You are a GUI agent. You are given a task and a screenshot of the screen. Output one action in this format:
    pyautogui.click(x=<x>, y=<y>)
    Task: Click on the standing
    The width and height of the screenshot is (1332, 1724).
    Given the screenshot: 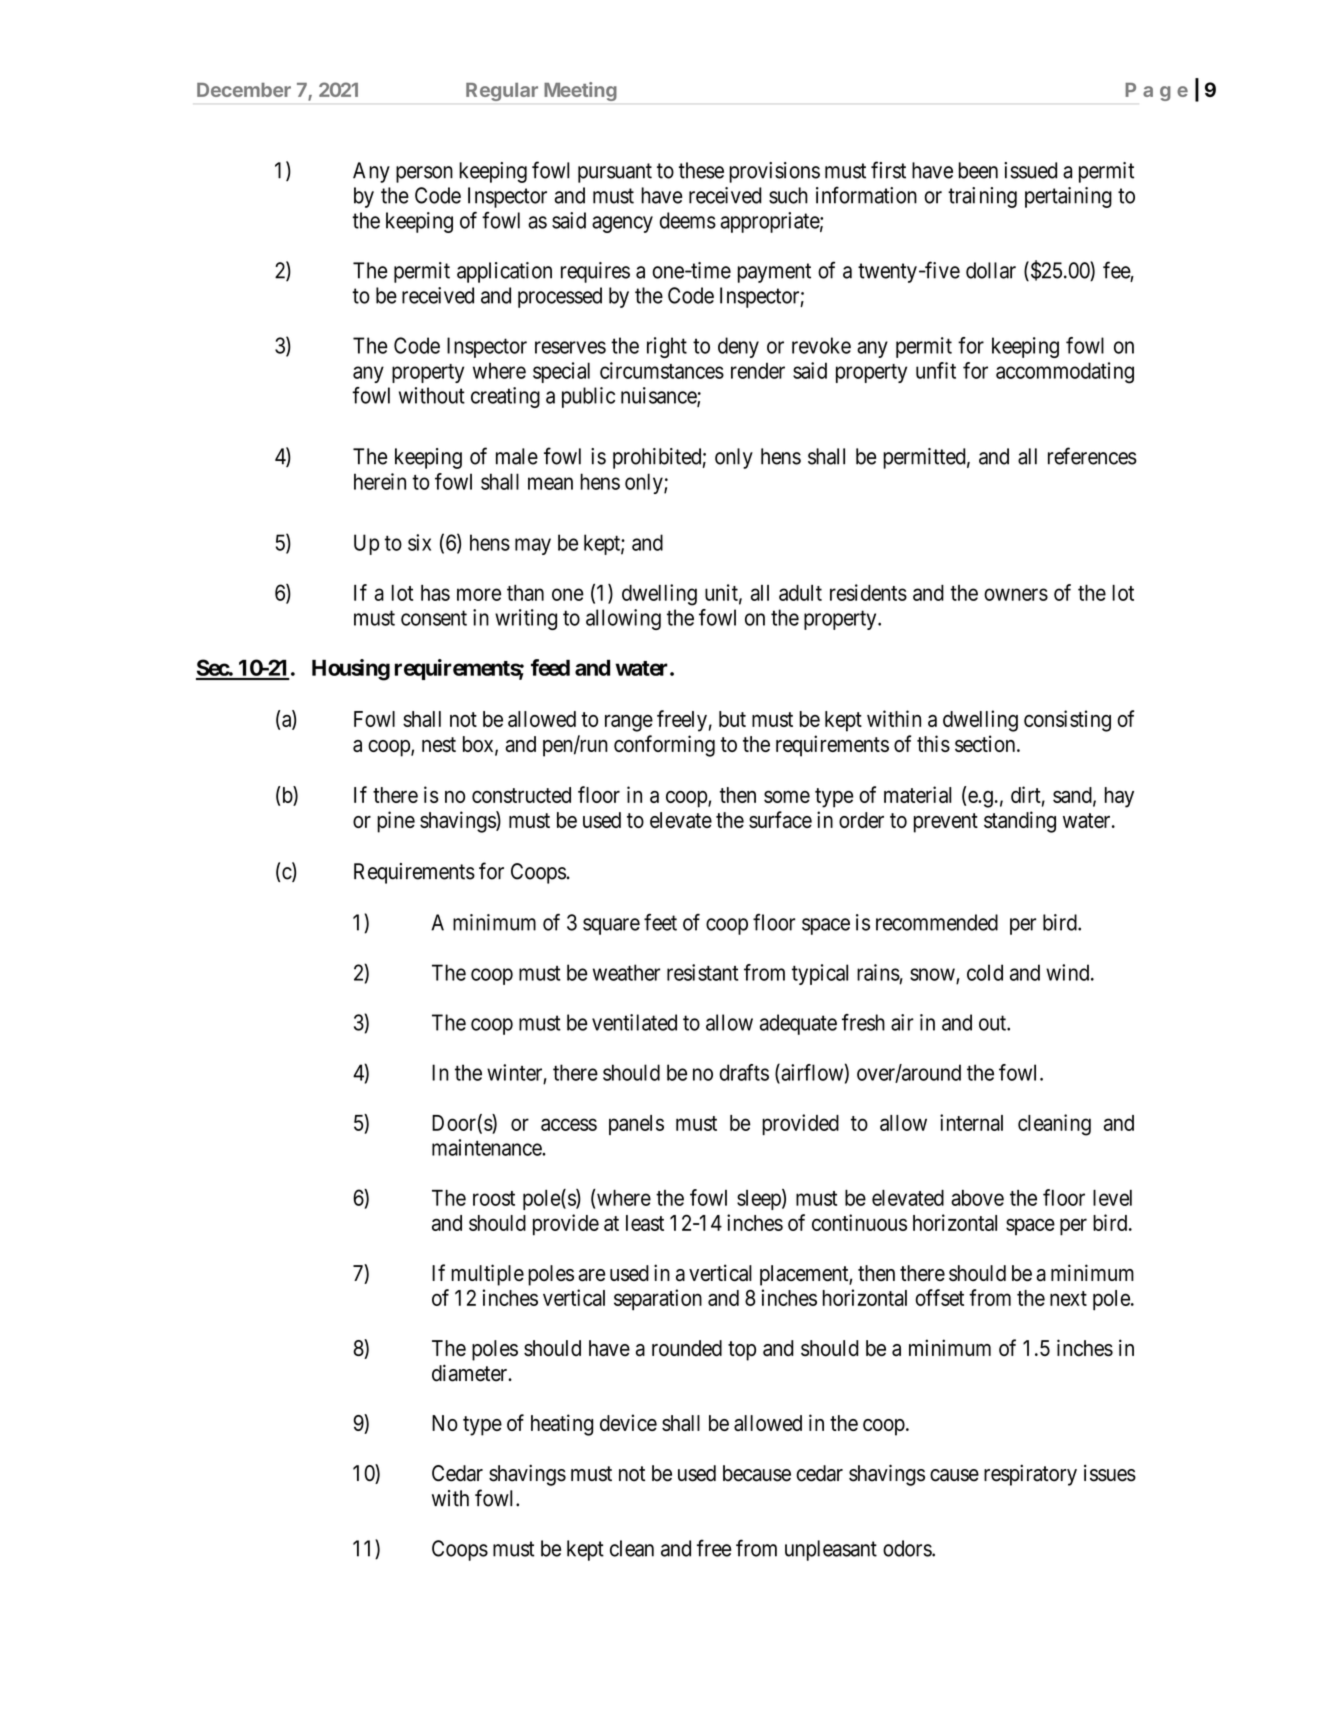 What is the action you would take?
    pyautogui.click(x=1020, y=822)
